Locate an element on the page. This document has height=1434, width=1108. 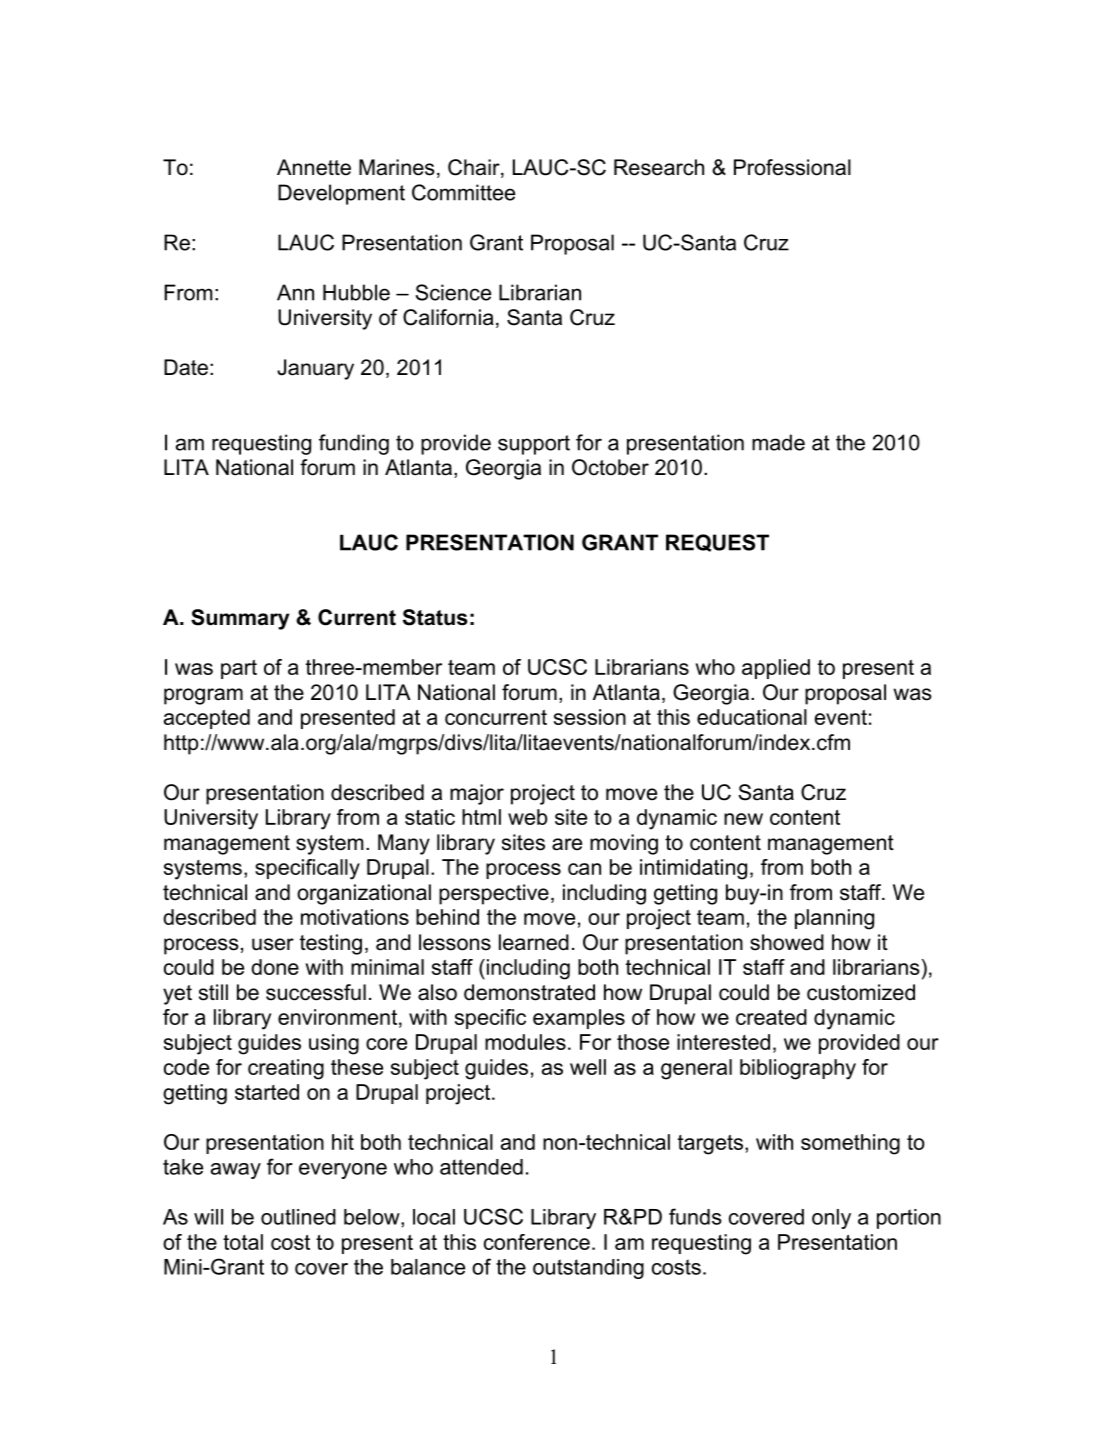
Professional is located at coordinates (792, 167).
